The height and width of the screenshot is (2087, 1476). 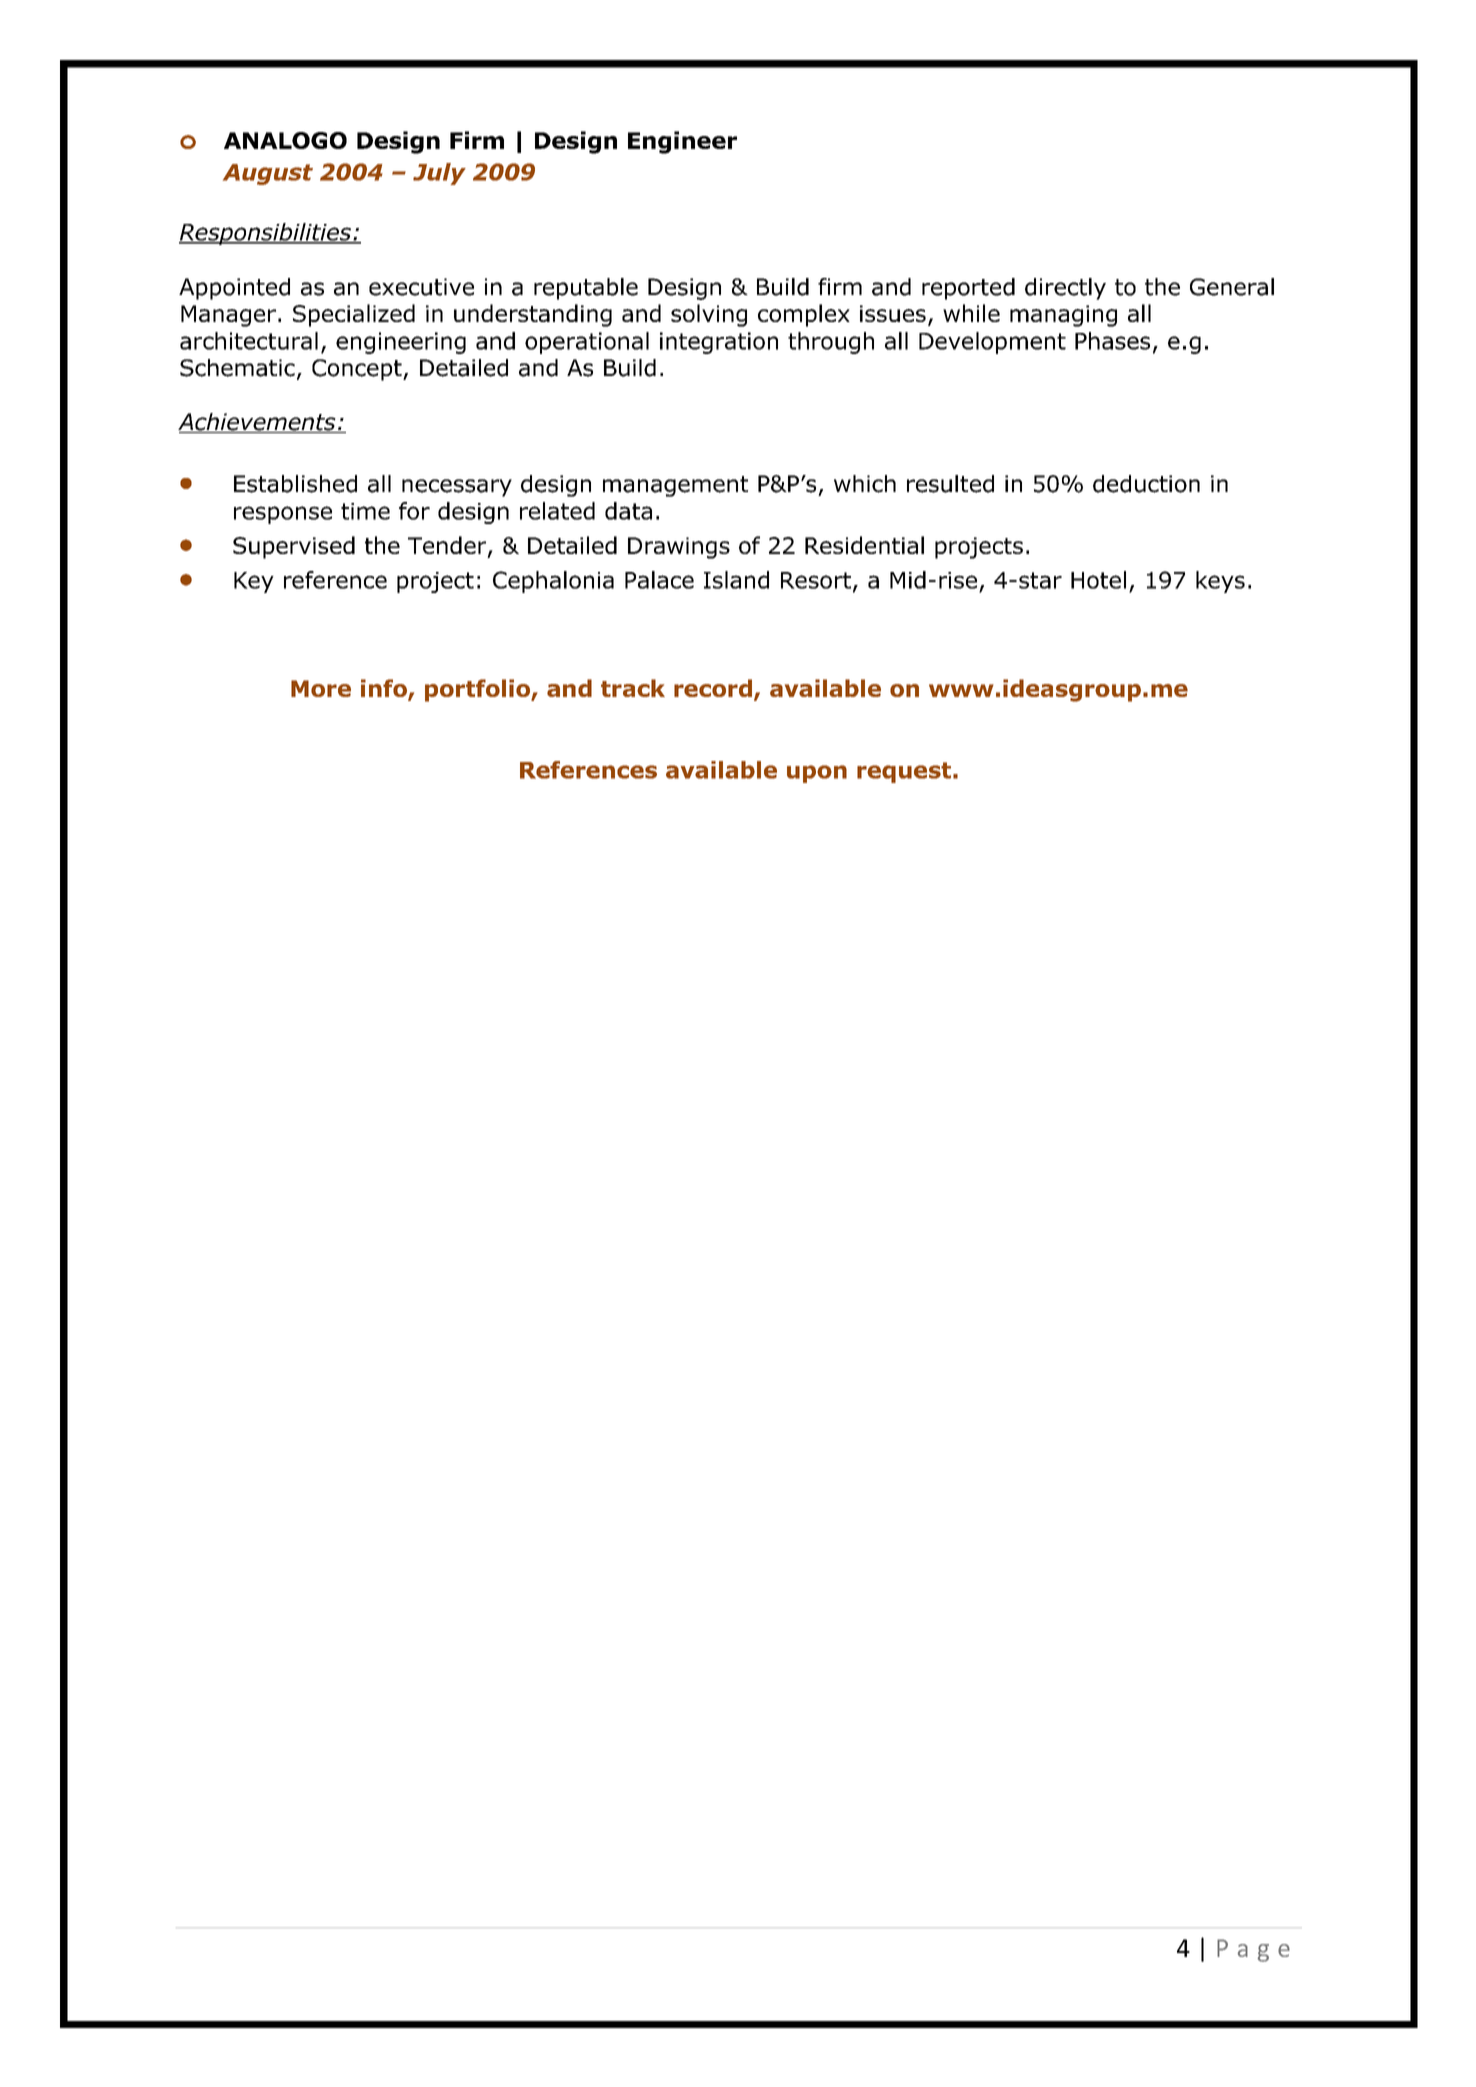 I want to click on Hotel, so click(x=1098, y=580).
